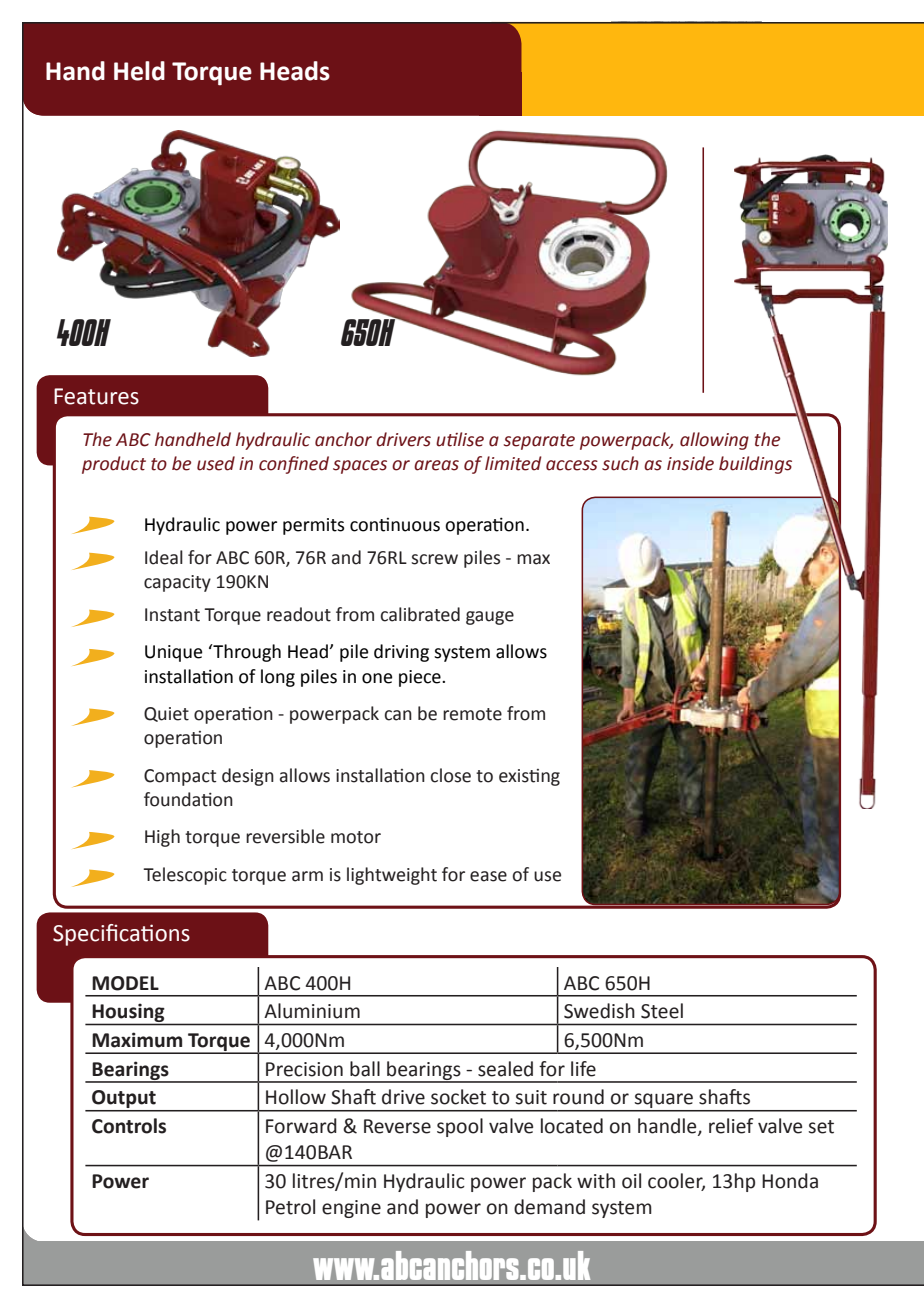 The height and width of the screenshot is (1308, 924). What do you see at coordinates (714, 441) in the screenshot?
I see `allowing` at bounding box center [714, 441].
